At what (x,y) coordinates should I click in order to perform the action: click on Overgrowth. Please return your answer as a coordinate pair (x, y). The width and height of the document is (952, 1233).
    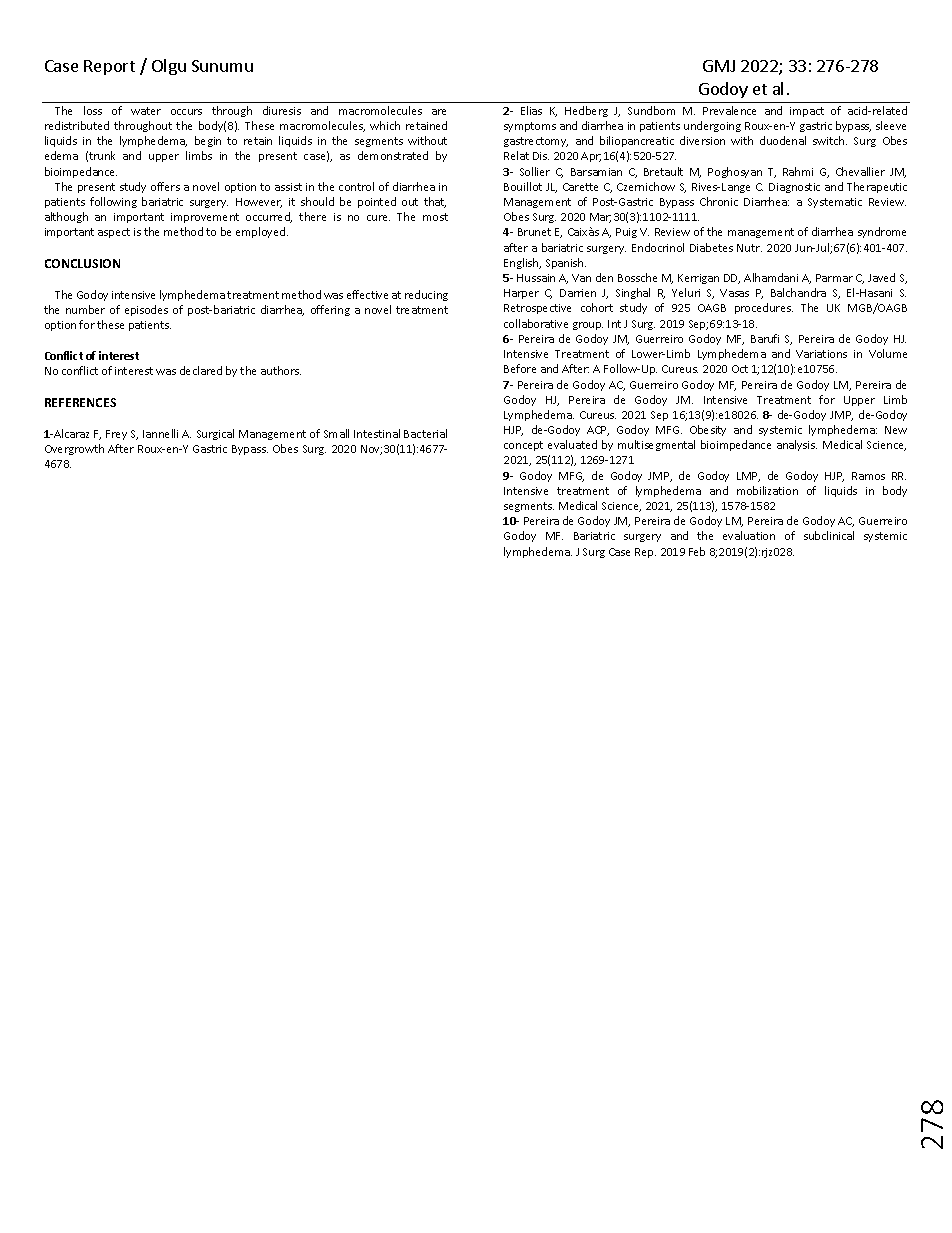
    Looking at the image, I should click on (74, 449).
